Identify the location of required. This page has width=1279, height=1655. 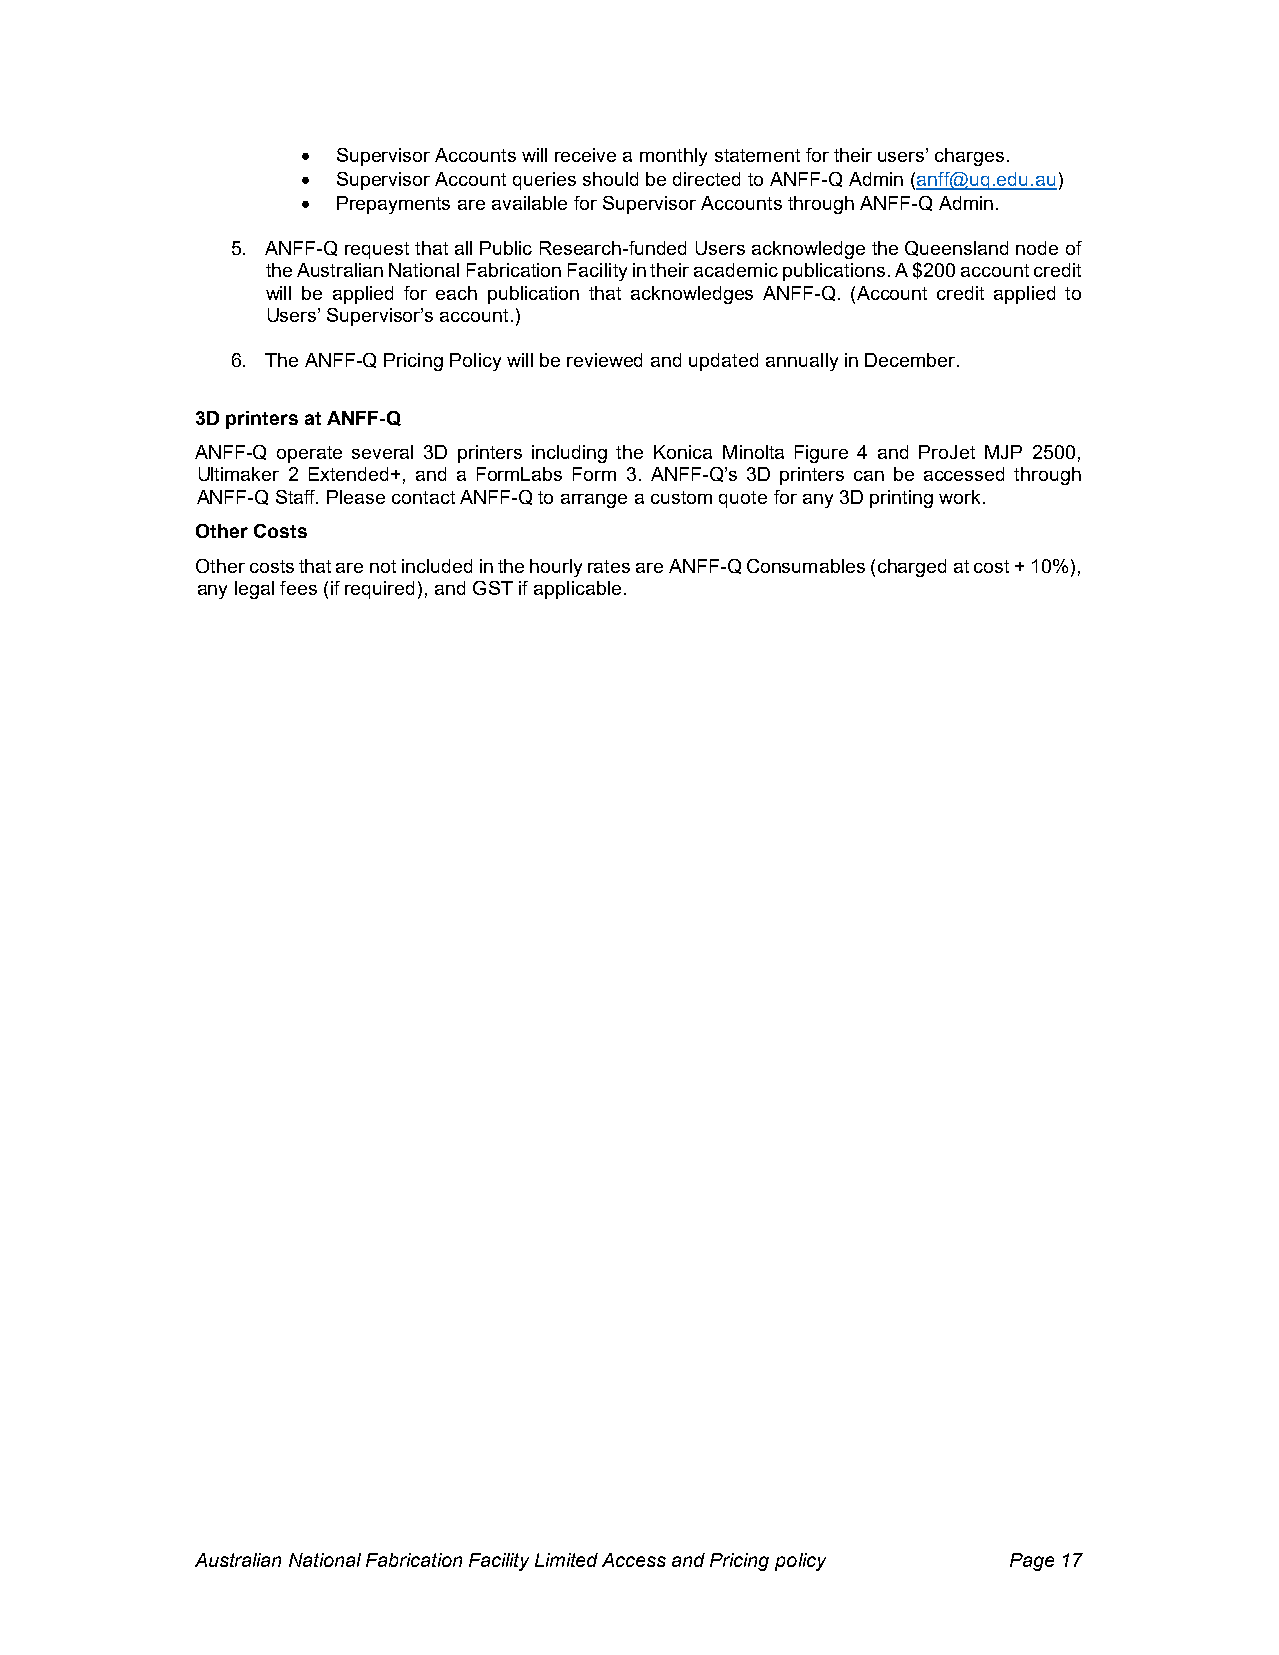
(379, 590).
